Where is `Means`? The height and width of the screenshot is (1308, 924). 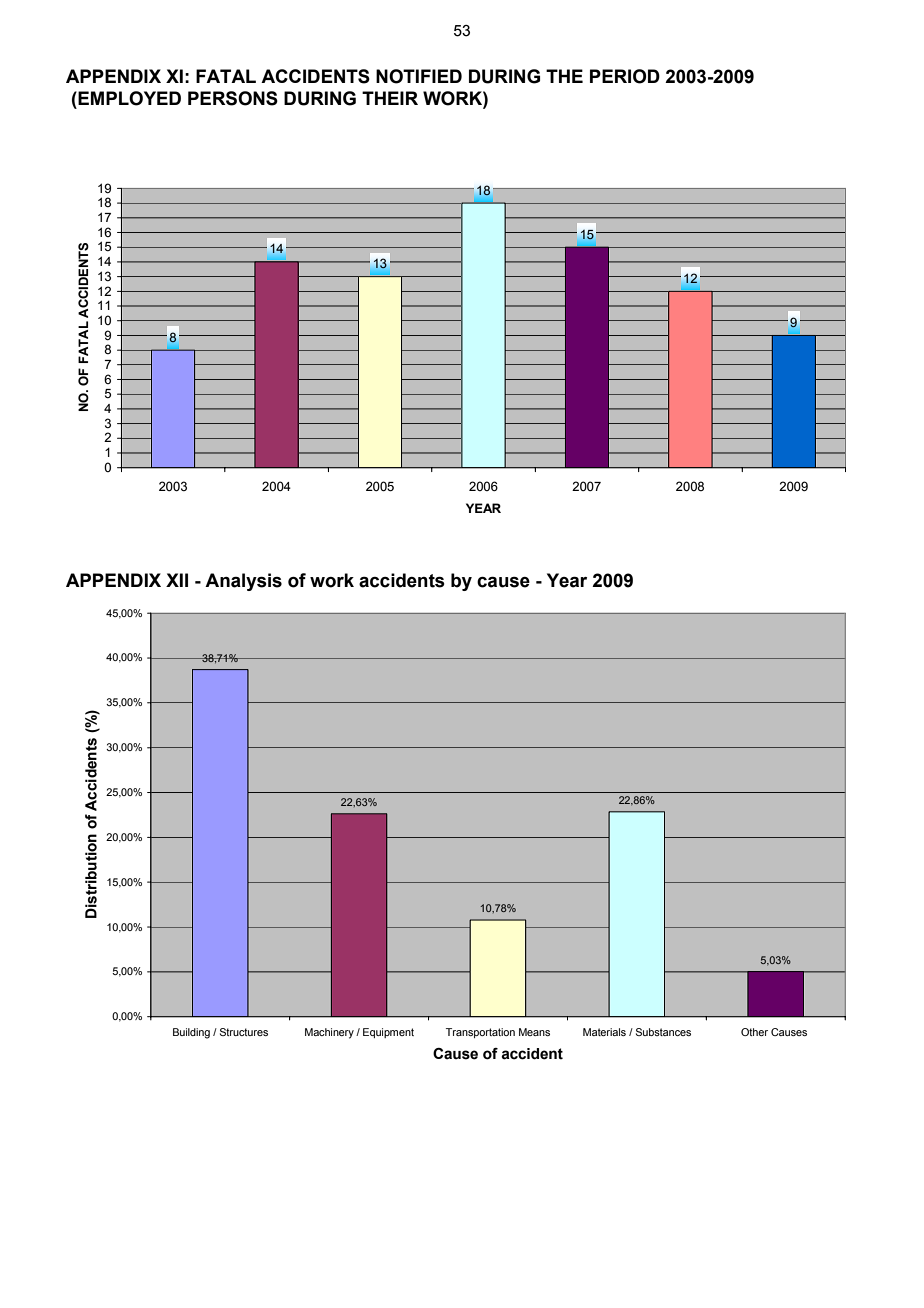 Means is located at coordinates (534, 1032).
